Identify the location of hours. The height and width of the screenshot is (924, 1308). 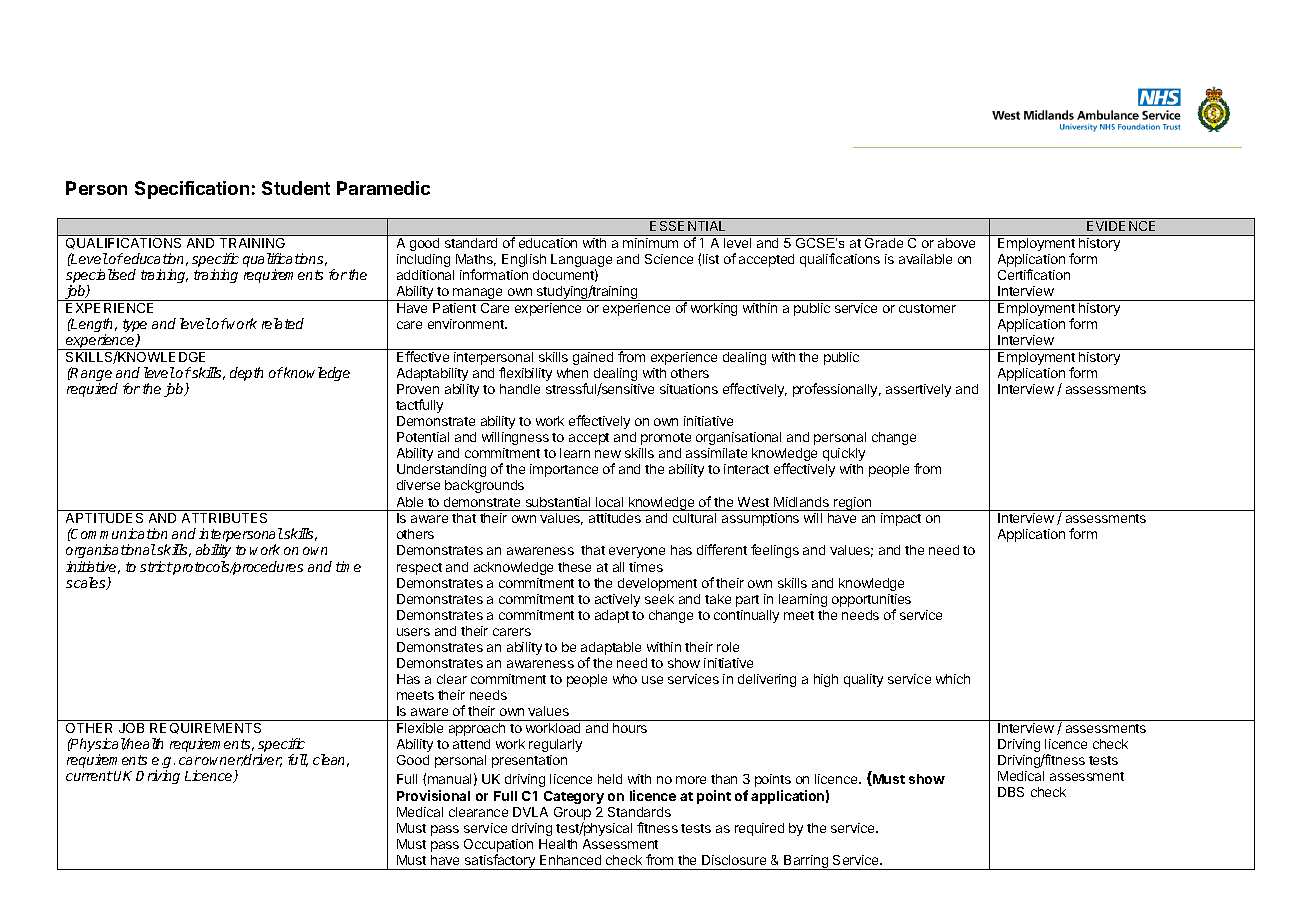
(630, 728).
